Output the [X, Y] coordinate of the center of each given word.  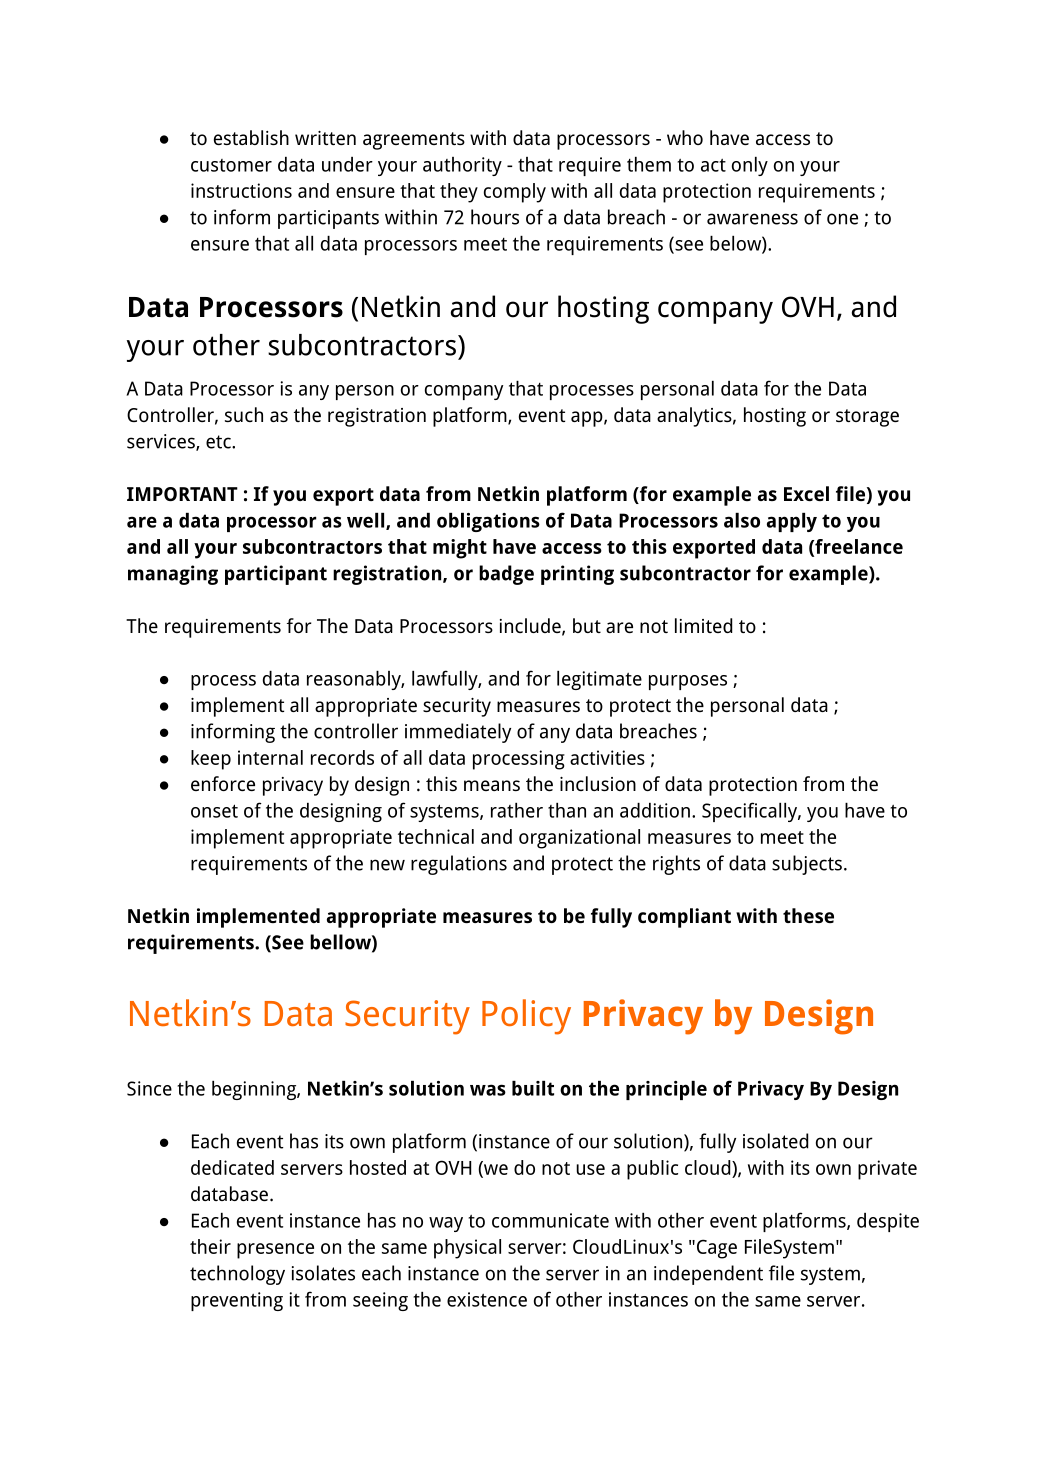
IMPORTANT [182, 494]
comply [515, 193]
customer [231, 165]
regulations [459, 865]
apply [792, 522]
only [750, 166]
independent [708, 1275]
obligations [488, 522]
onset [214, 811]
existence [487, 1299]
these [808, 915]
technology [237, 1275]
